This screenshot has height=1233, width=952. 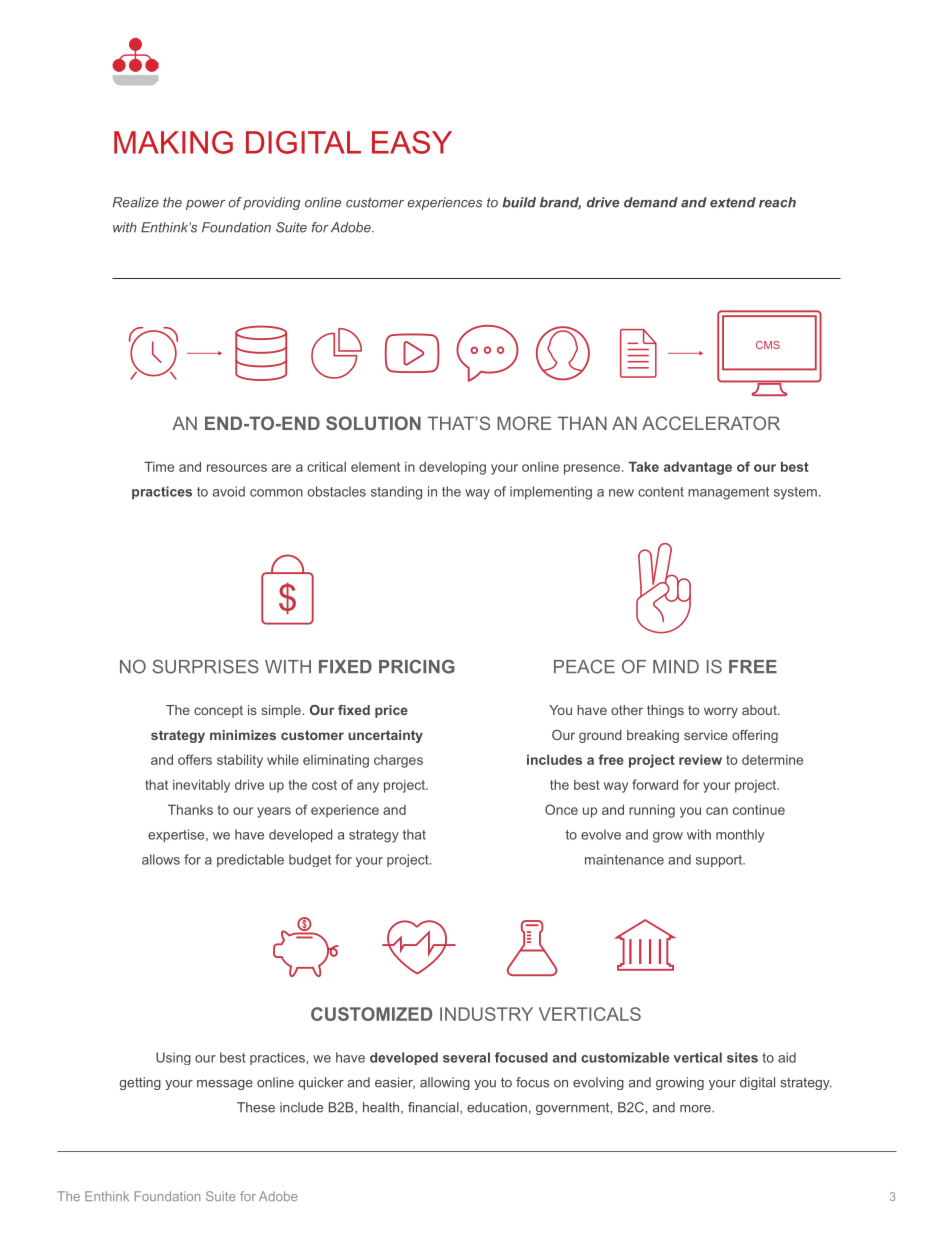 What do you see at coordinates (229, 491) in the screenshot?
I see `avoid` at bounding box center [229, 491].
